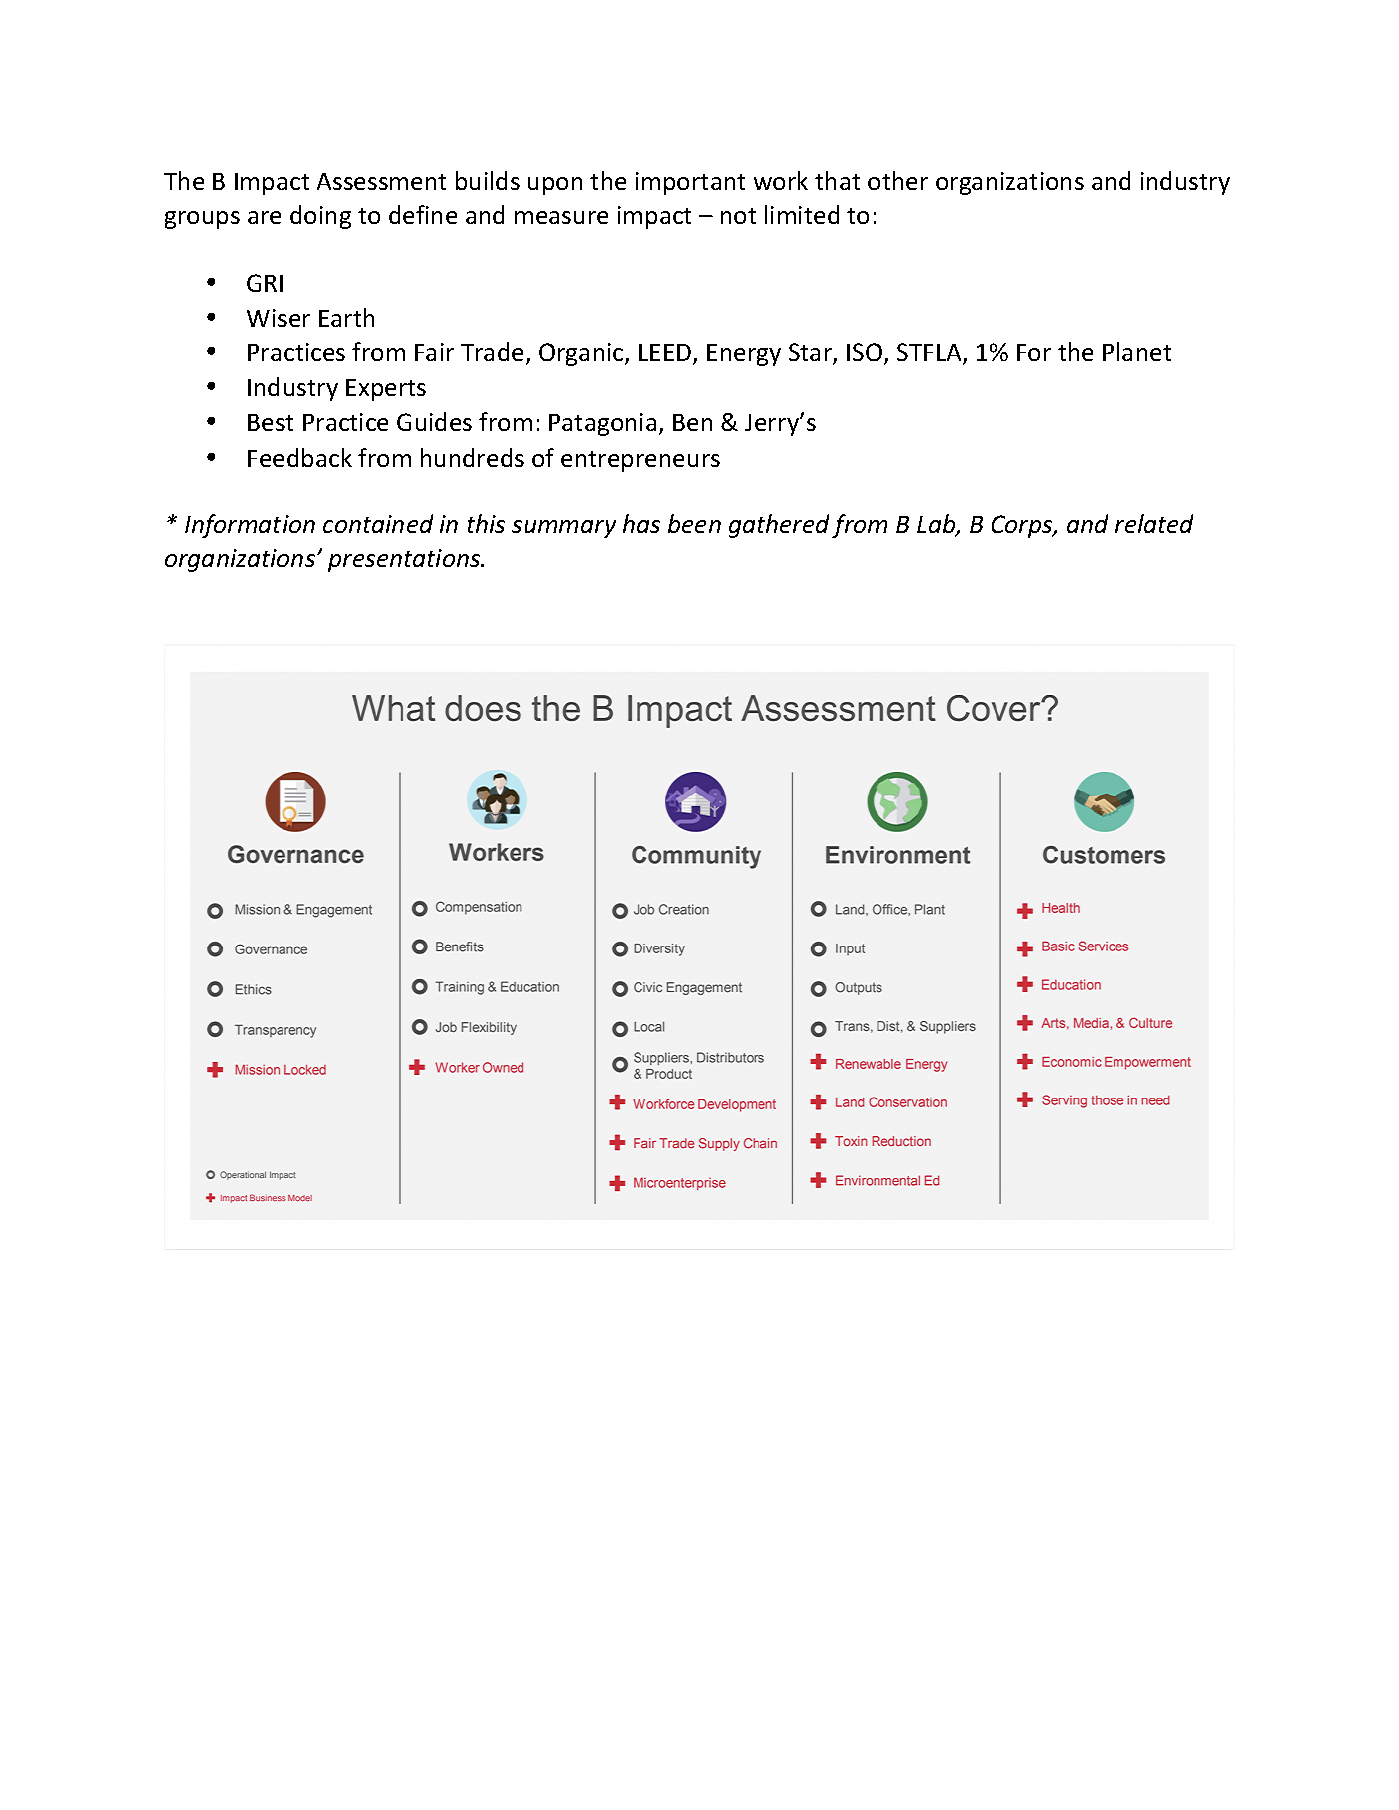 The image size is (1399, 1810). Describe the element at coordinates (666, 354) in the screenshot. I see `LEED` at that location.
